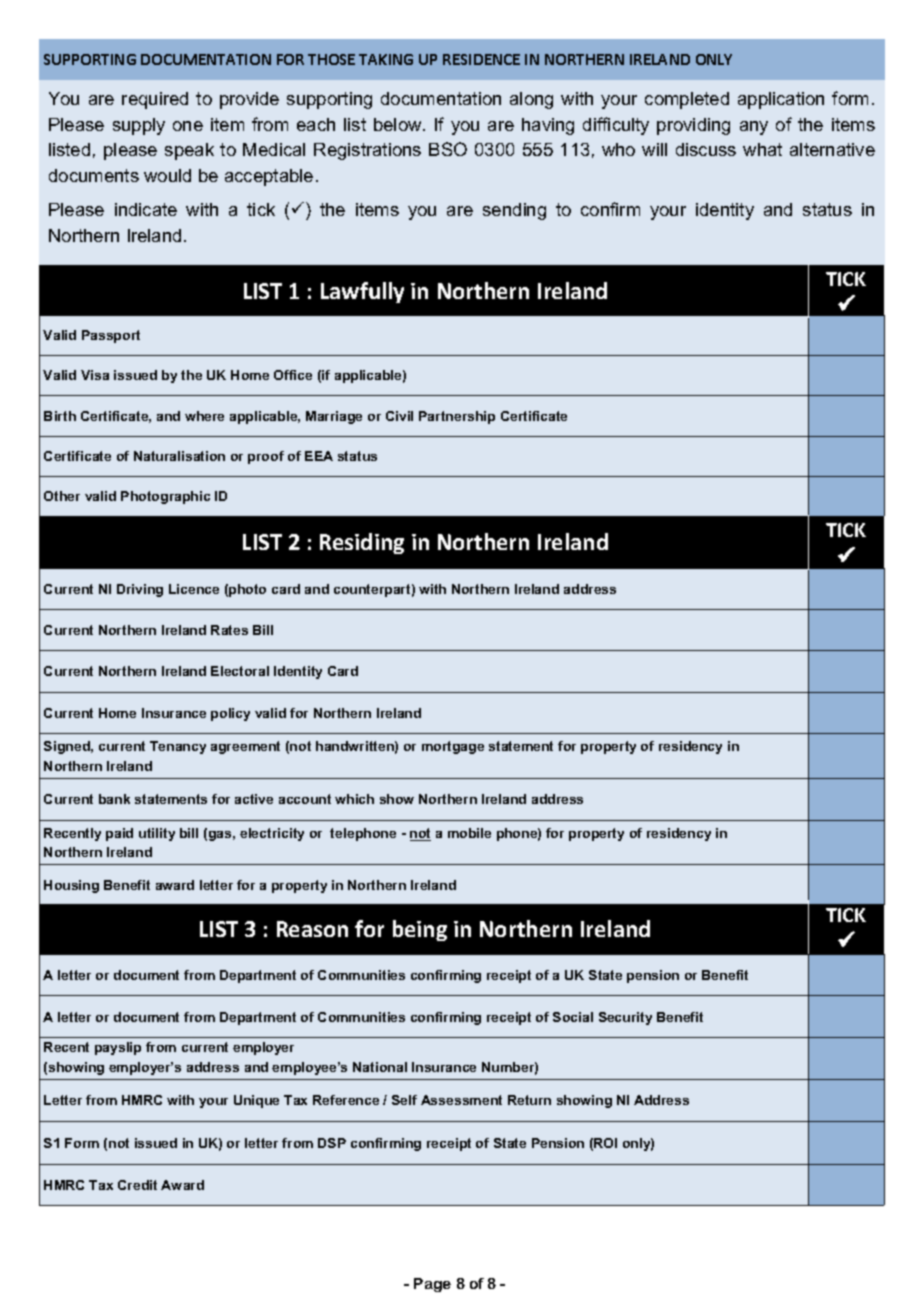 This screenshot has width=924, height=1308. I want to click on mobile, so click(469, 833).
